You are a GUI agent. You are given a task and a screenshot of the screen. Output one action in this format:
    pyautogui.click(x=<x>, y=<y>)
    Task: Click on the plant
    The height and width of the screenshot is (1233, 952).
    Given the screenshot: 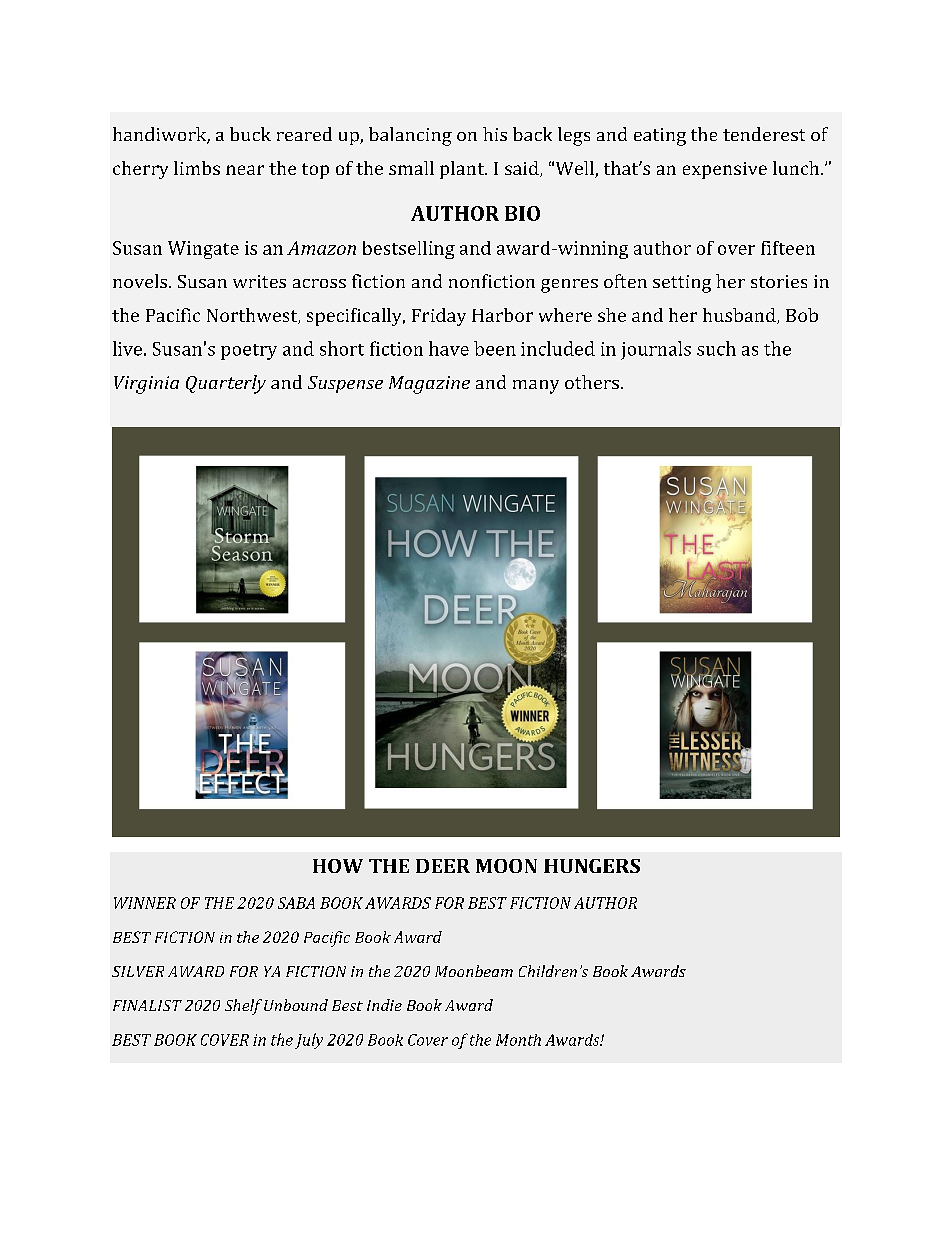 What is the action you would take?
    pyautogui.click(x=463, y=170)
